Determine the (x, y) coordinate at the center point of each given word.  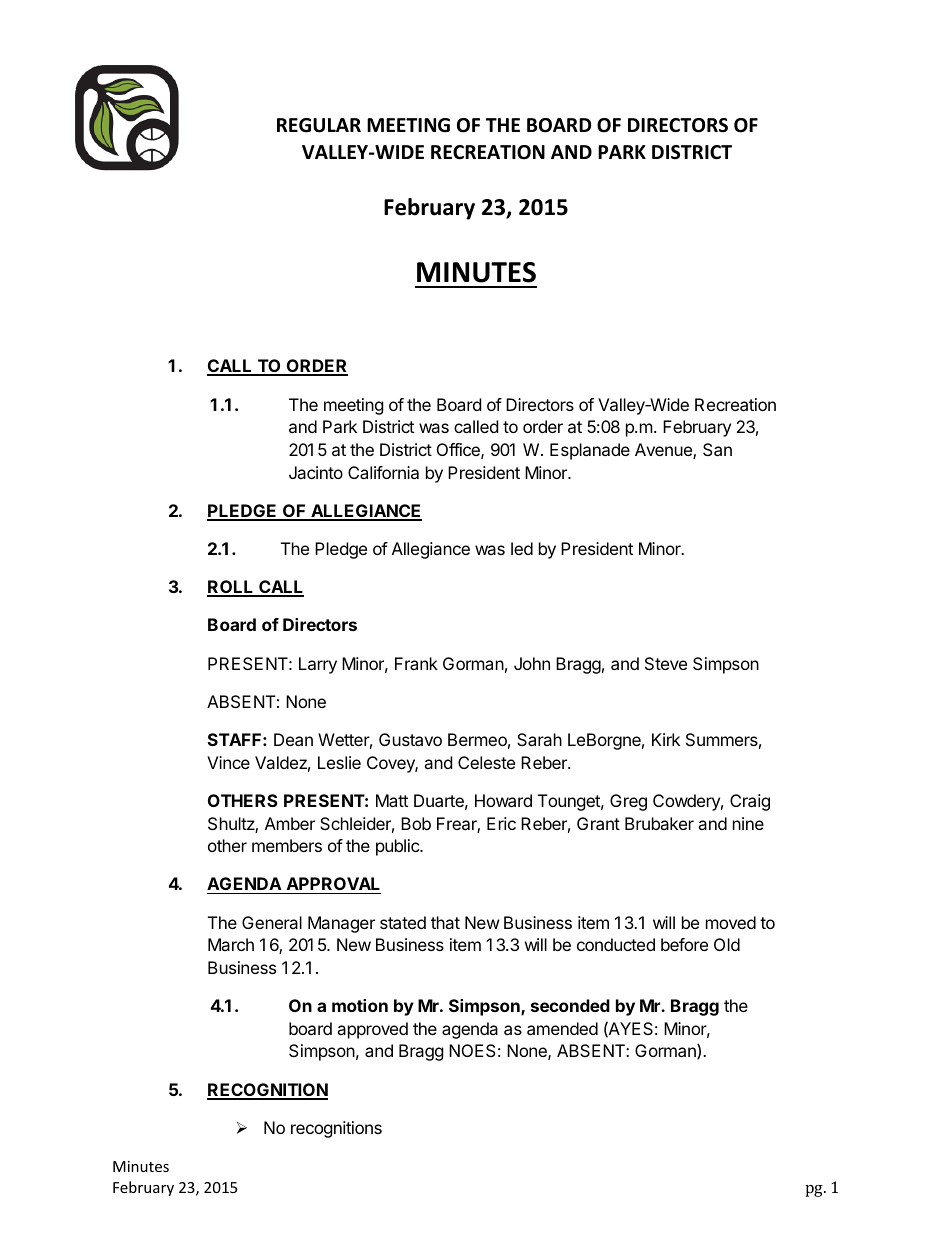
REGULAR (319, 125)
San (717, 449)
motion (360, 1005)
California (383, 472)
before (684, 944)
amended (562, 1028)
